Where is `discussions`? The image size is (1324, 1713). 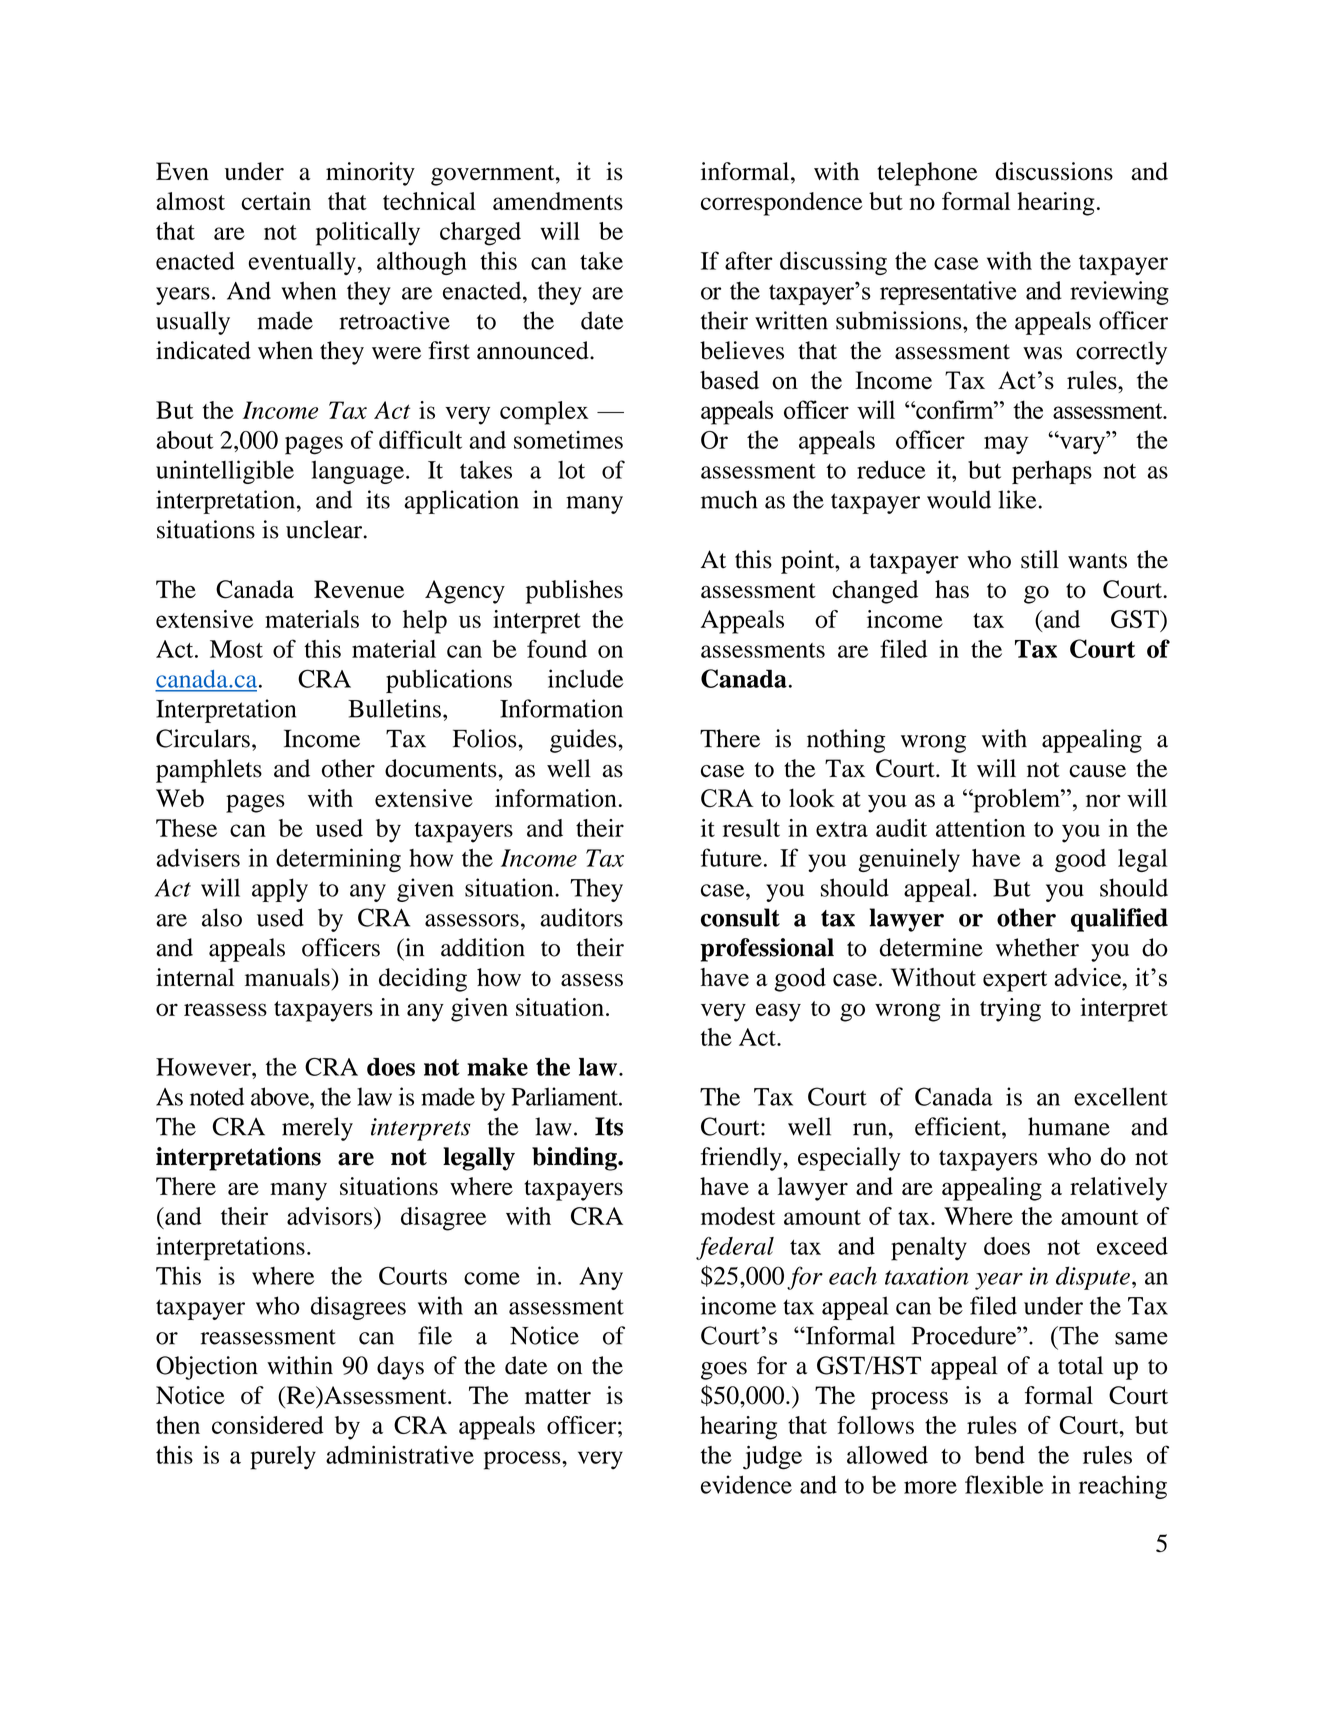 discussions is located at coordinates (1054, 171).
